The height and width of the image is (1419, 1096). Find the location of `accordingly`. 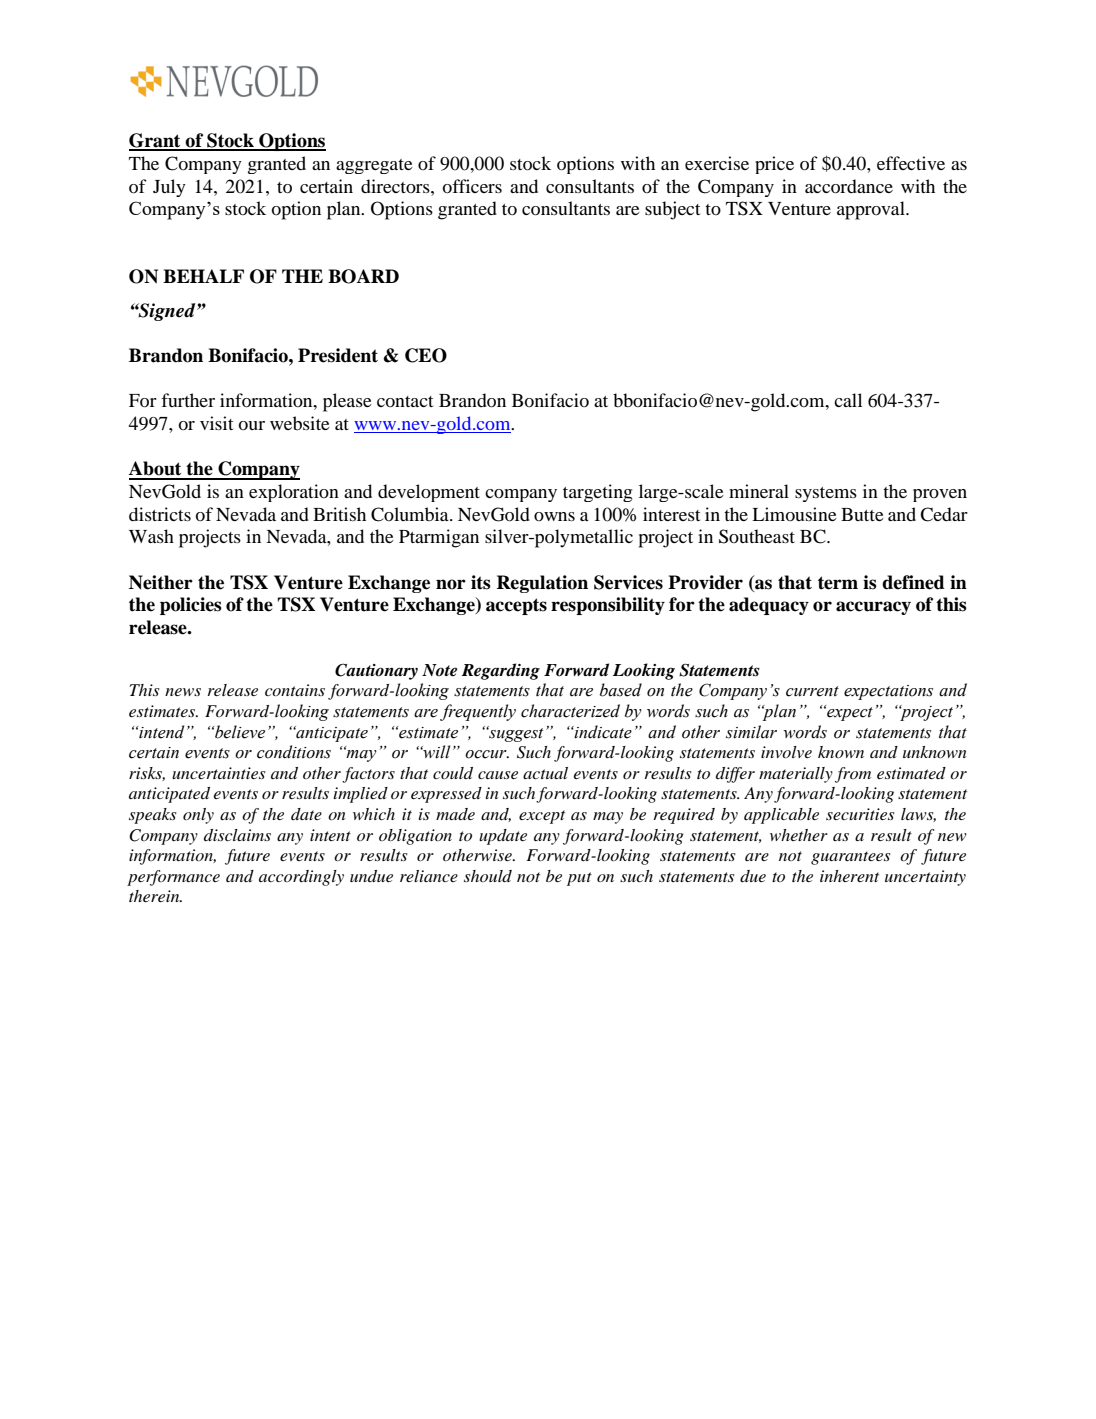

accordingly is located at coordinates (301, 878).
